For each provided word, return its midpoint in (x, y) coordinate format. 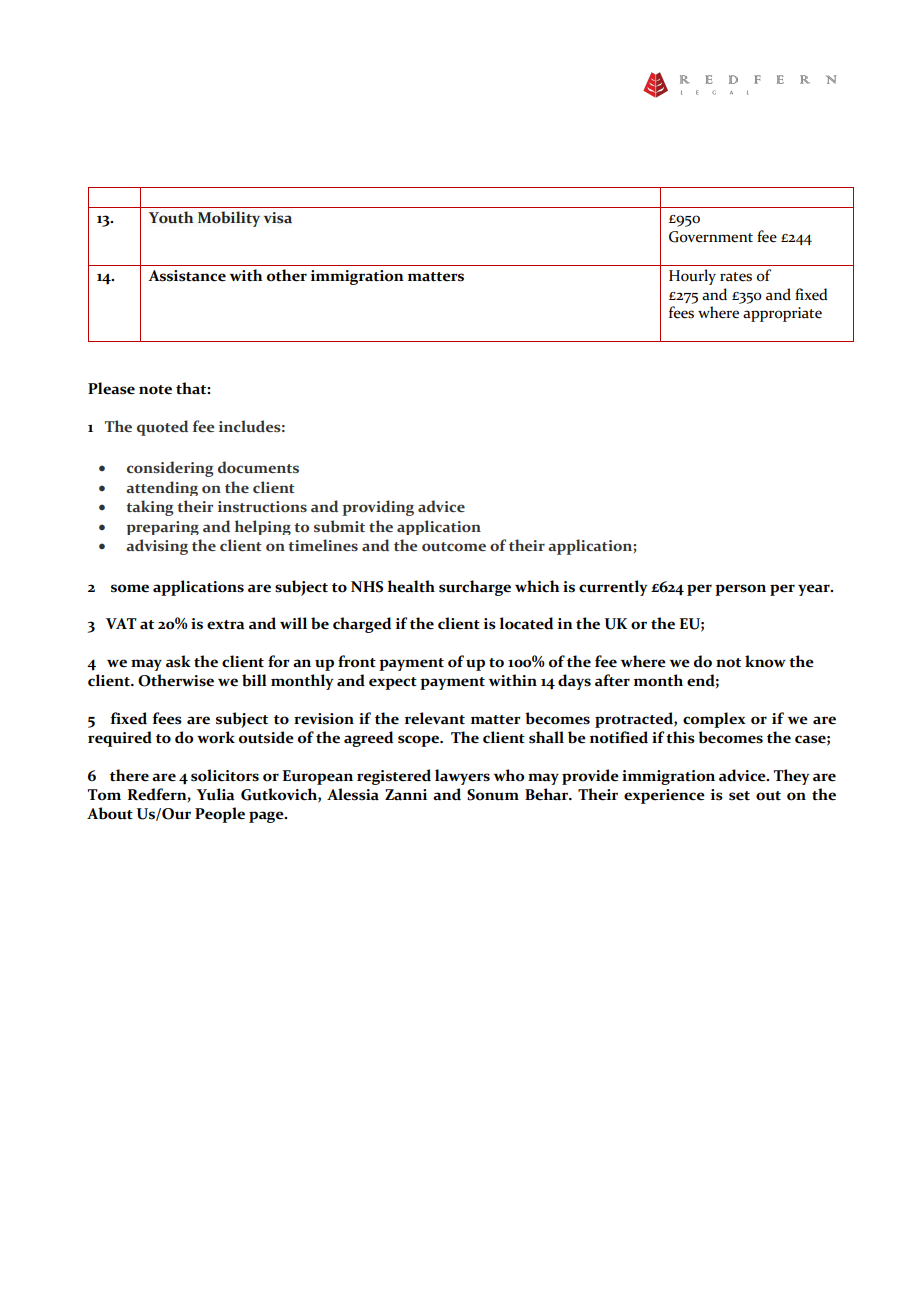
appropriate (782, 314)
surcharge (475, 588)
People (220, 815)
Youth (171, 217)
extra (226, 625)
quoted (162, 428)
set (739, 796)
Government (711, 237)
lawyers (462, 777)
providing (378, 508)
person (740, 590)
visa (278, 217)
